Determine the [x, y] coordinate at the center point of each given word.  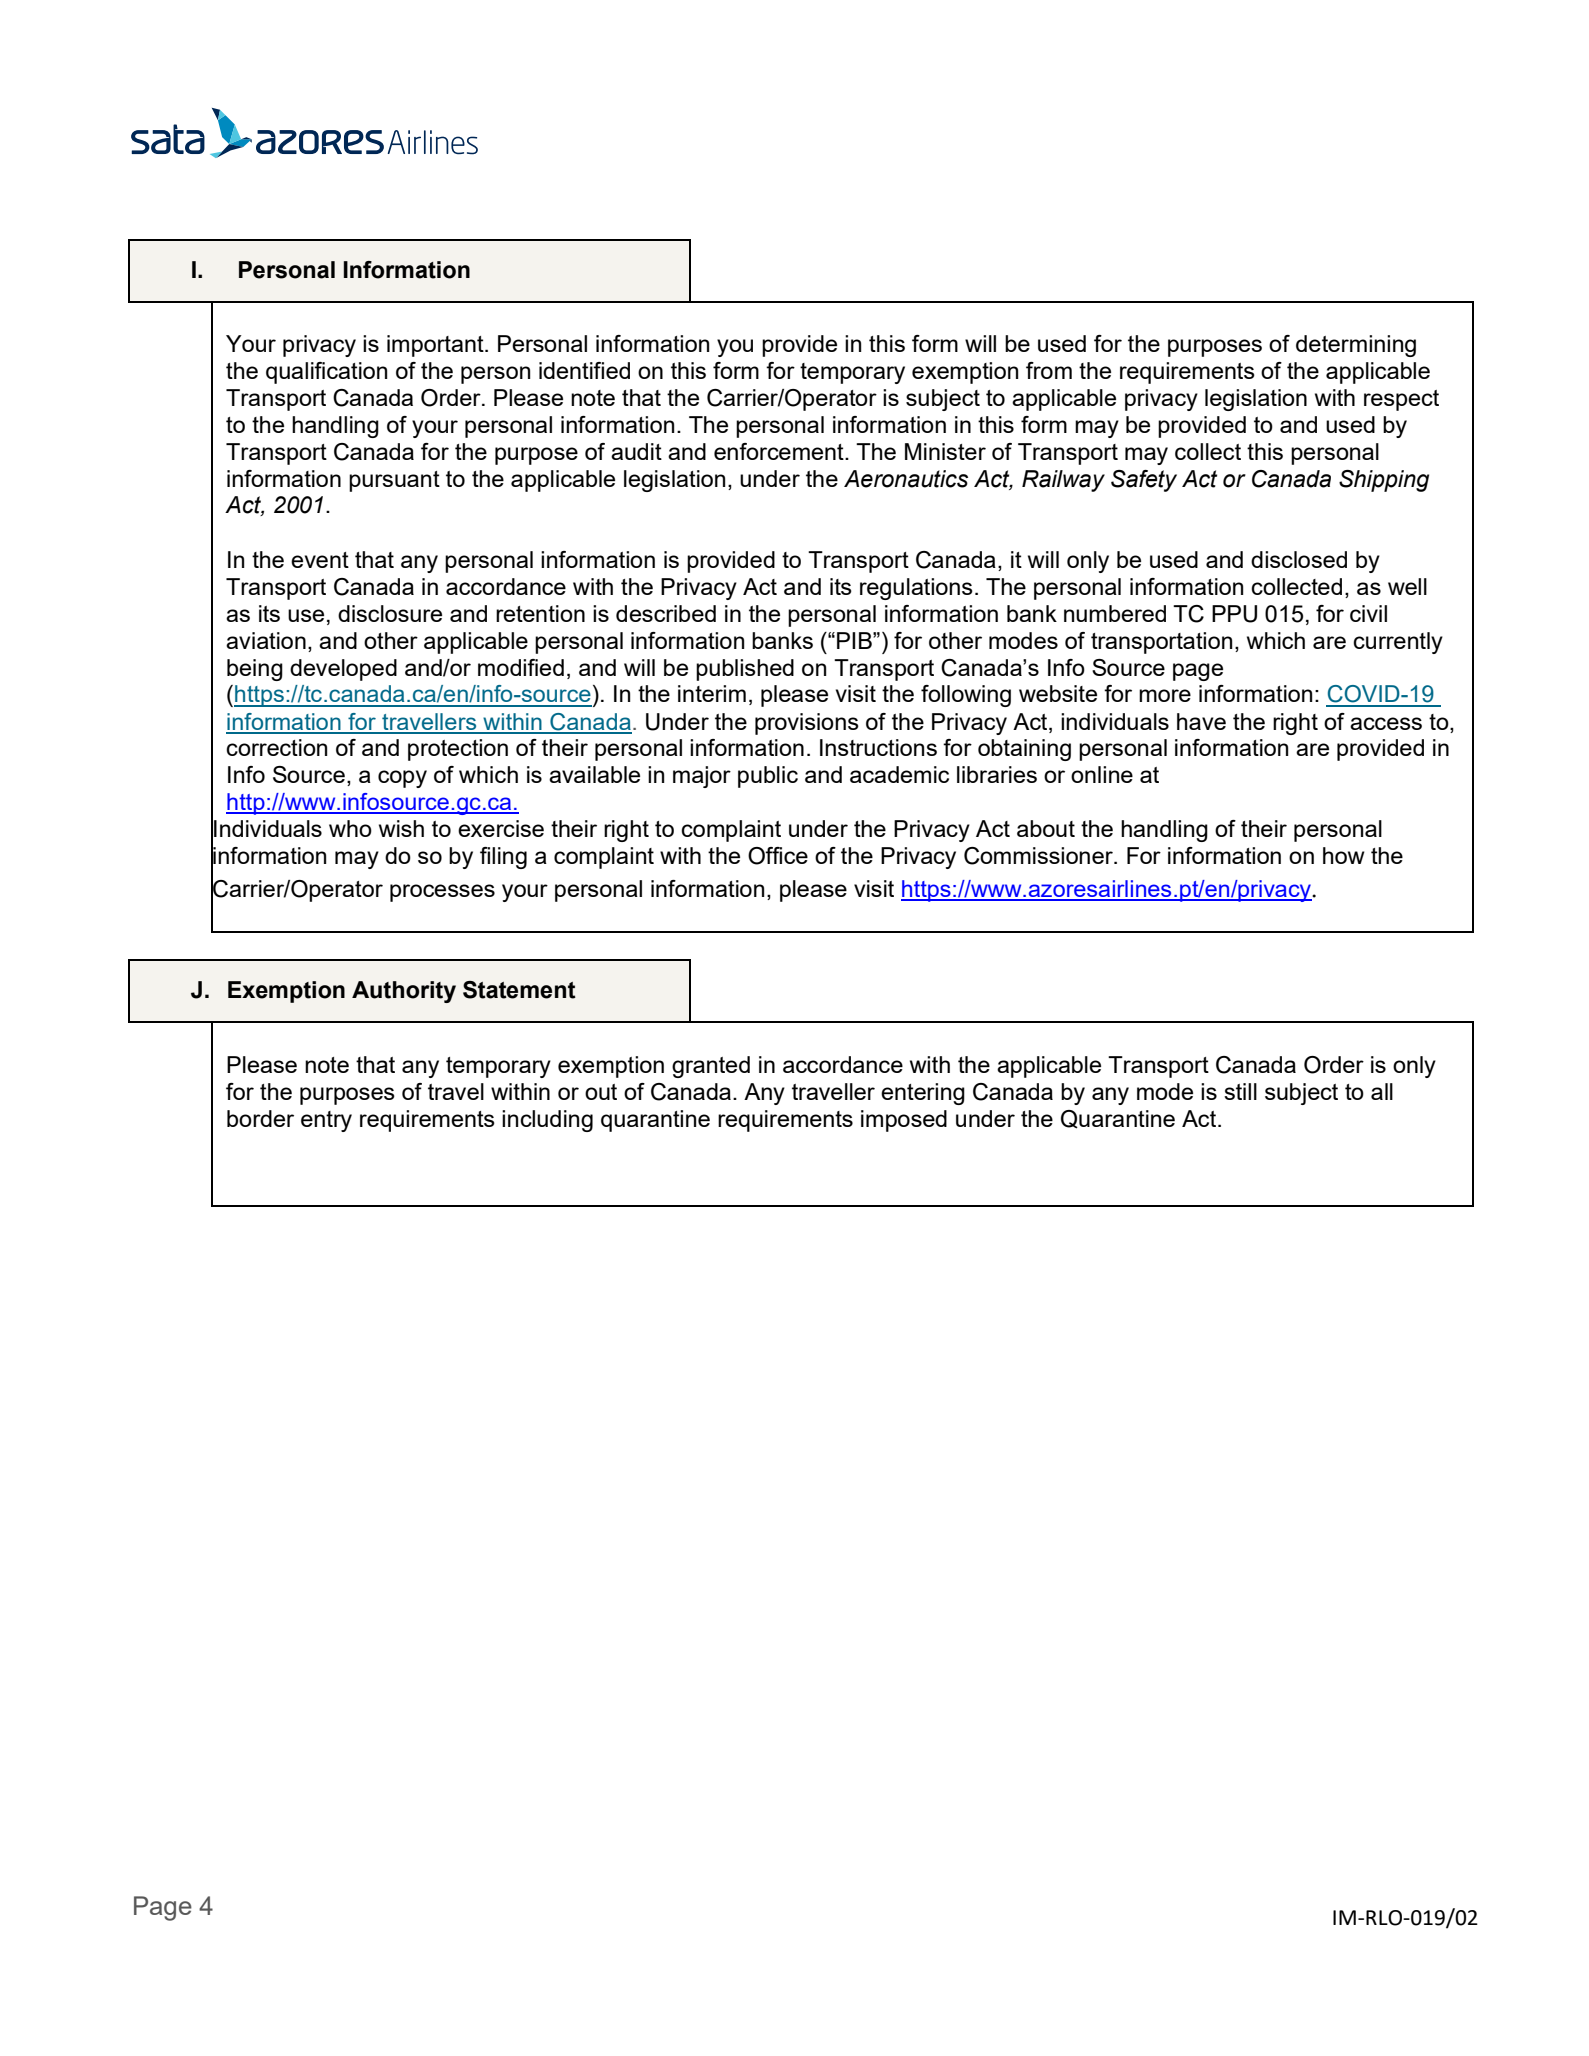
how [1344, 855]
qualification [326, 373]
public [768, 777]
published [745, 670]
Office [778, 856]
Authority [404, 992]
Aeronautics [906, 479]
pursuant [394, 481]
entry [326, 1121]
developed [343, 670]
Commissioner [1039, 856]
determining [1356, 346]
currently [1398, 643]
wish [401, 828]
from [1049, 370]
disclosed [1299, 559]
